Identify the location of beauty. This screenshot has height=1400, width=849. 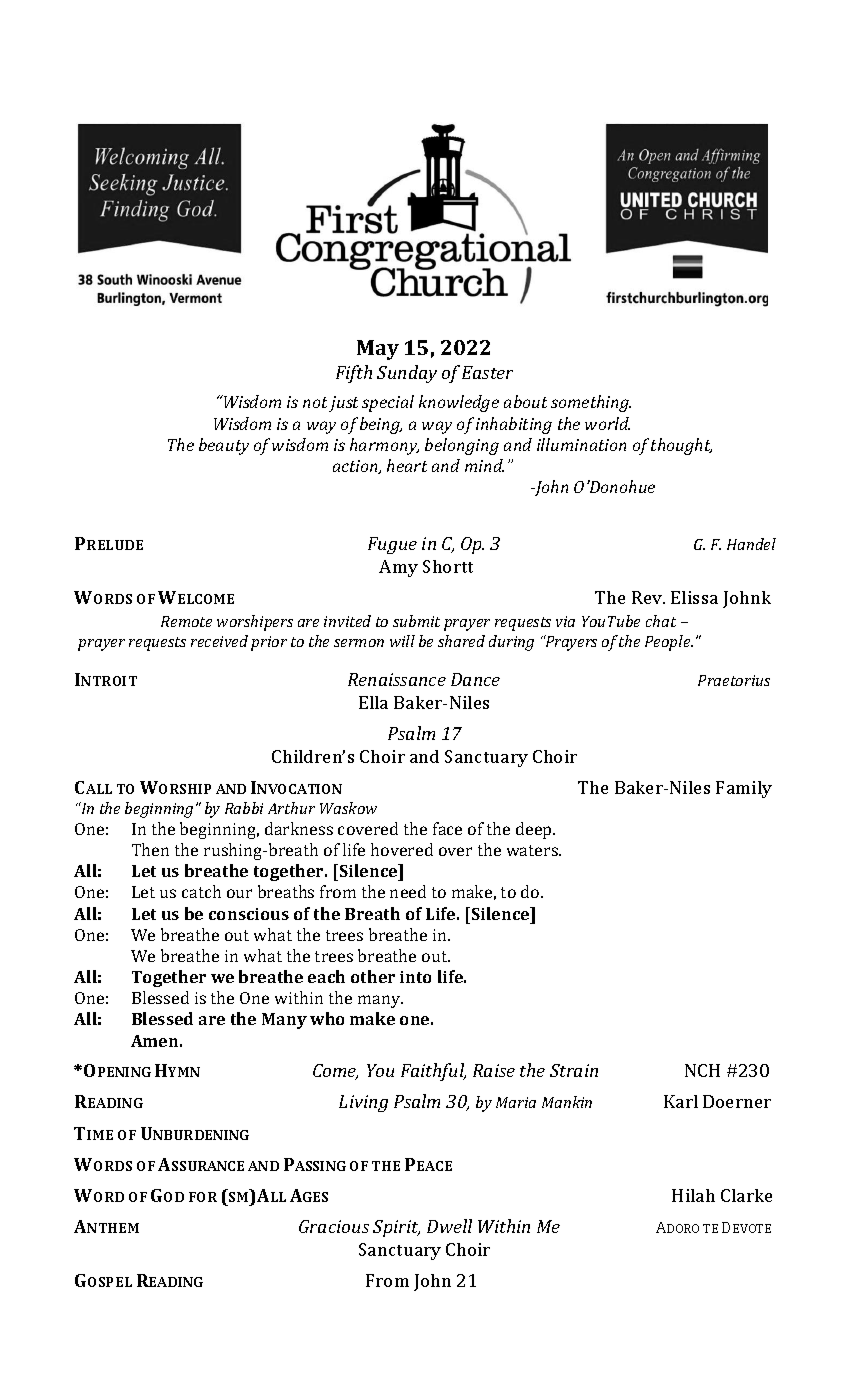
(224, 446).
